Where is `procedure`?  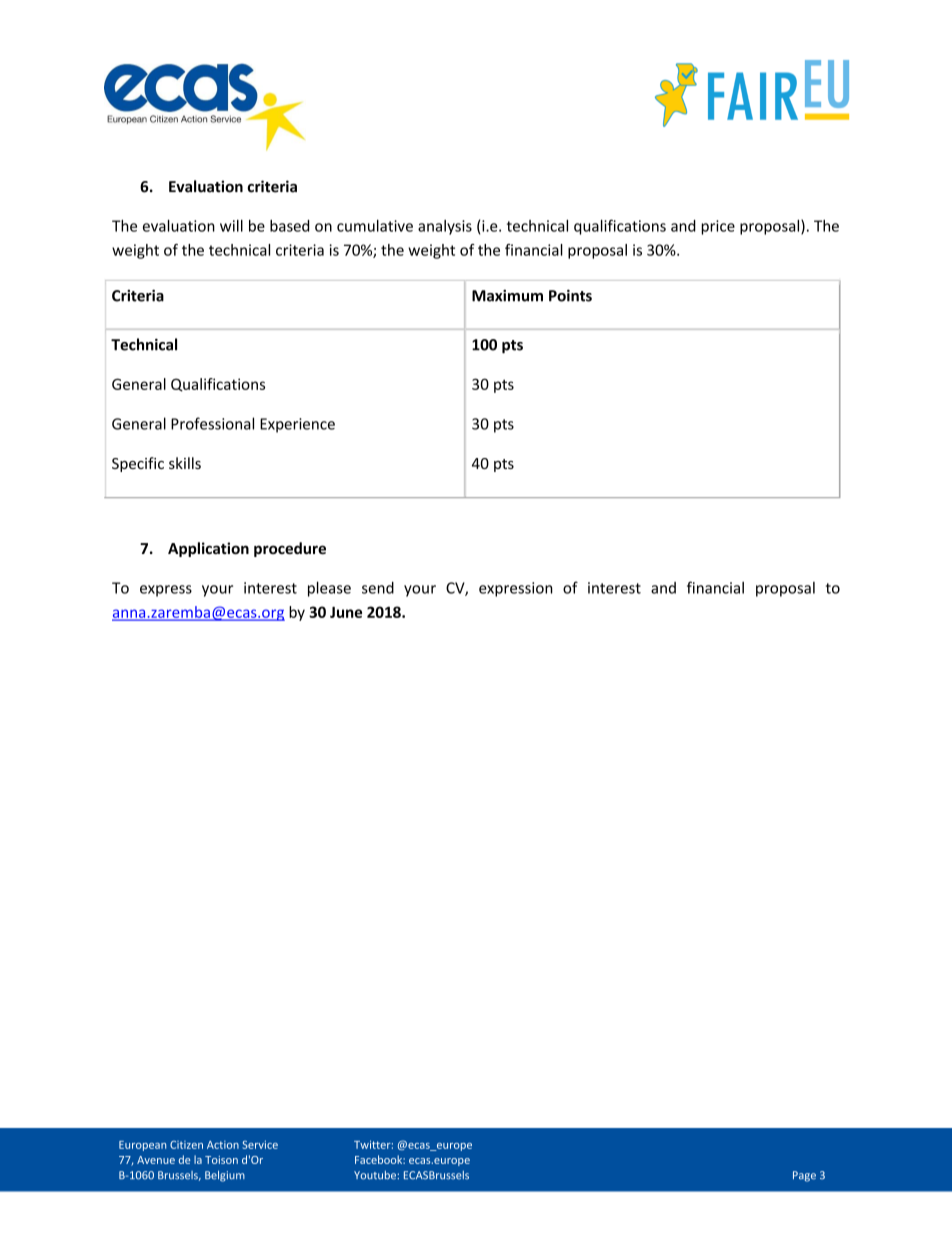
procedure is located at coordinates (290, 549).
